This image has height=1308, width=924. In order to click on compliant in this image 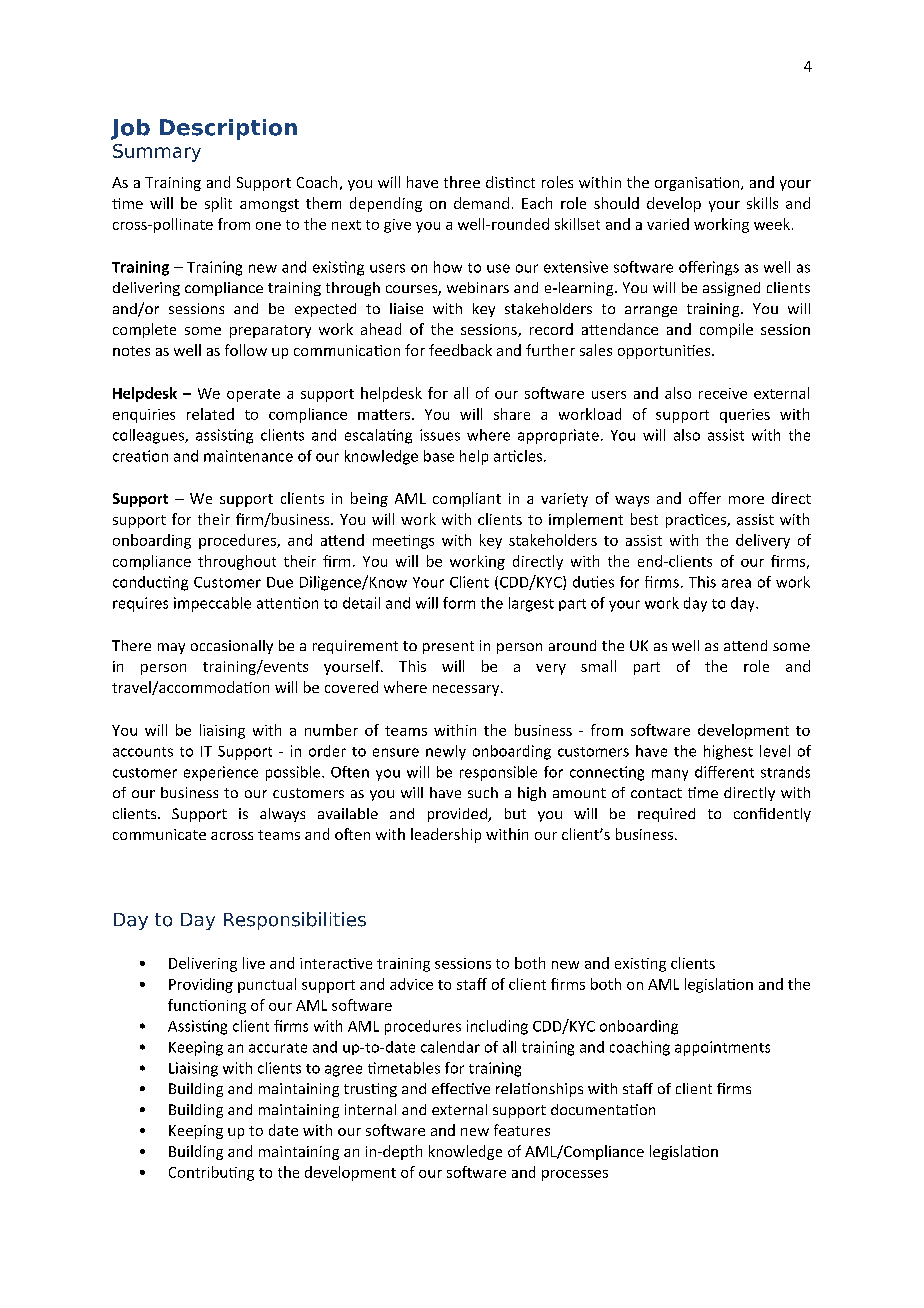, I will do `click(467, 499)`.
